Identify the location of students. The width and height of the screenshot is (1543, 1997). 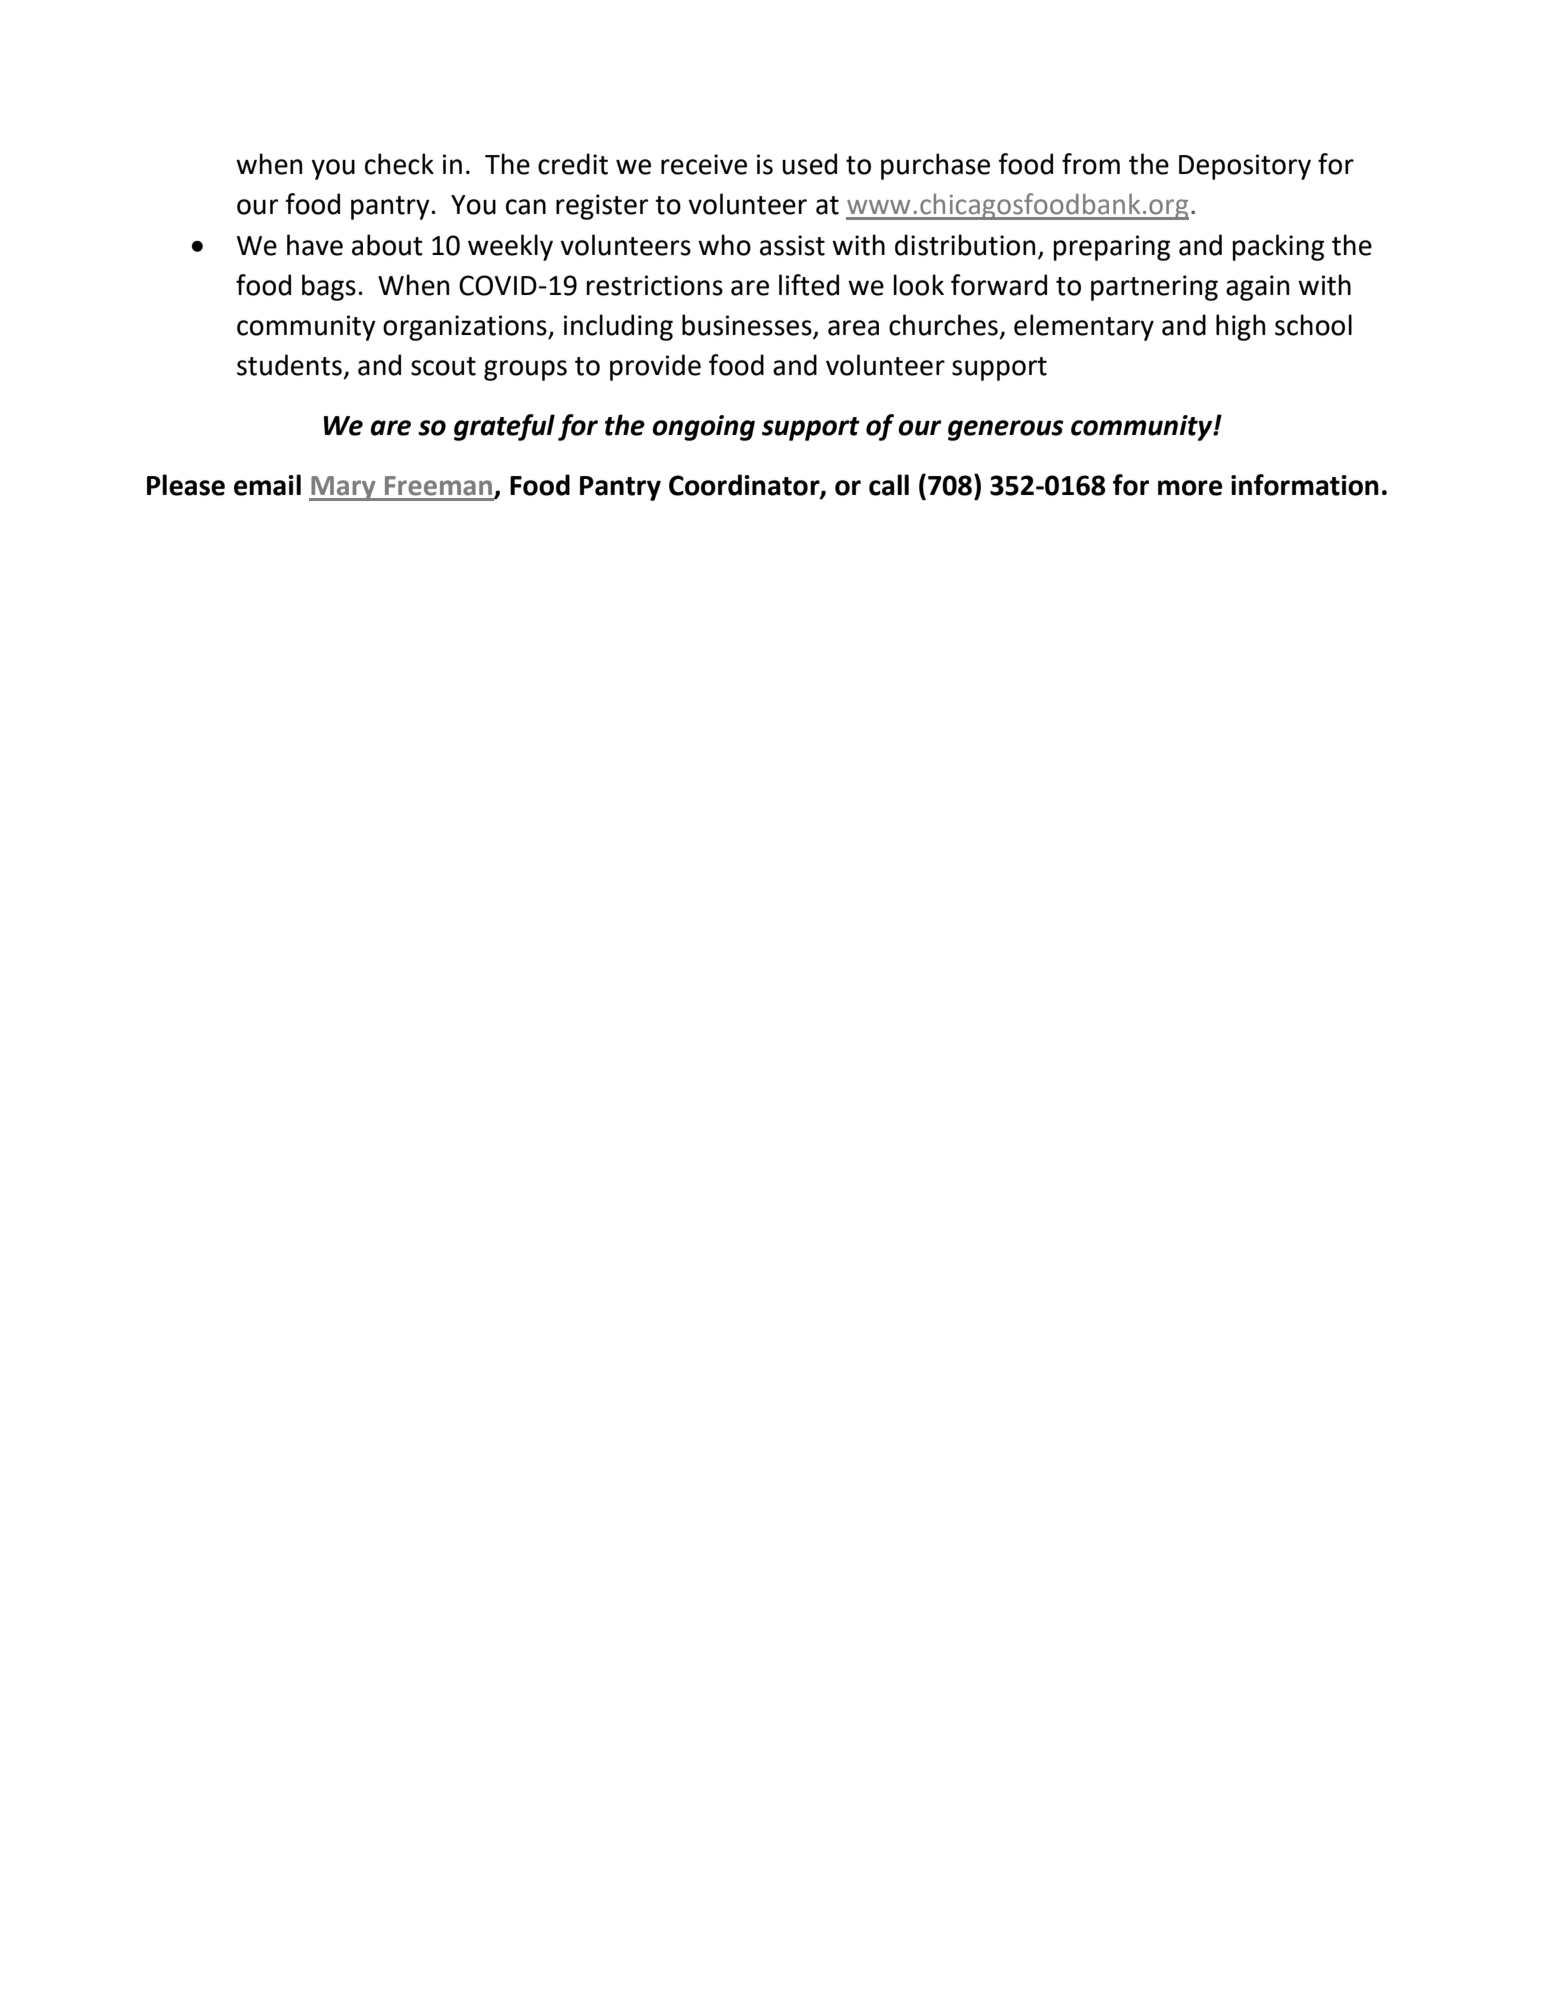
(289, 365).
